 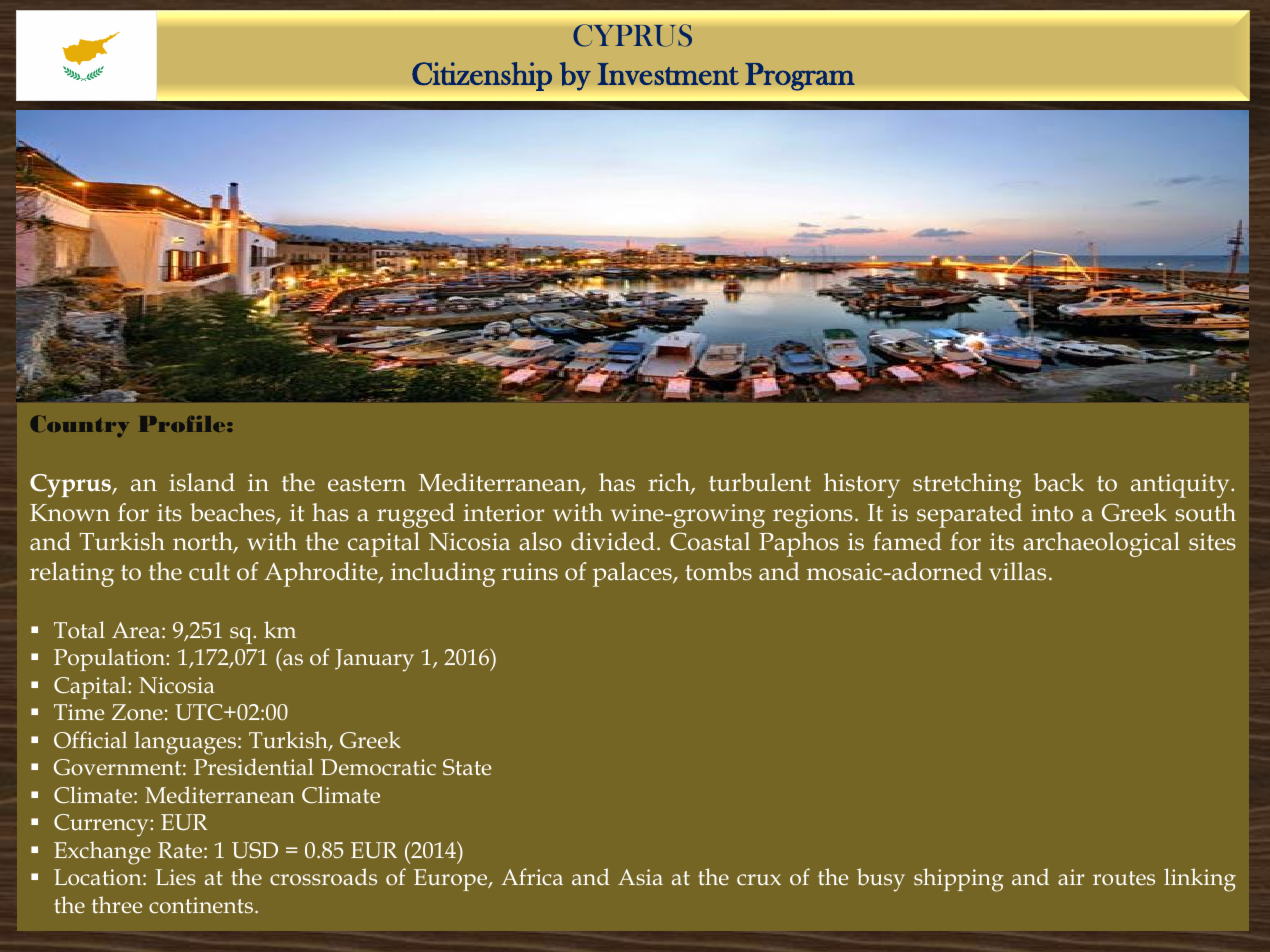 What do you see at coordinates (202, 482) in the page?
I see `island` at bounding box center [202, 482].
